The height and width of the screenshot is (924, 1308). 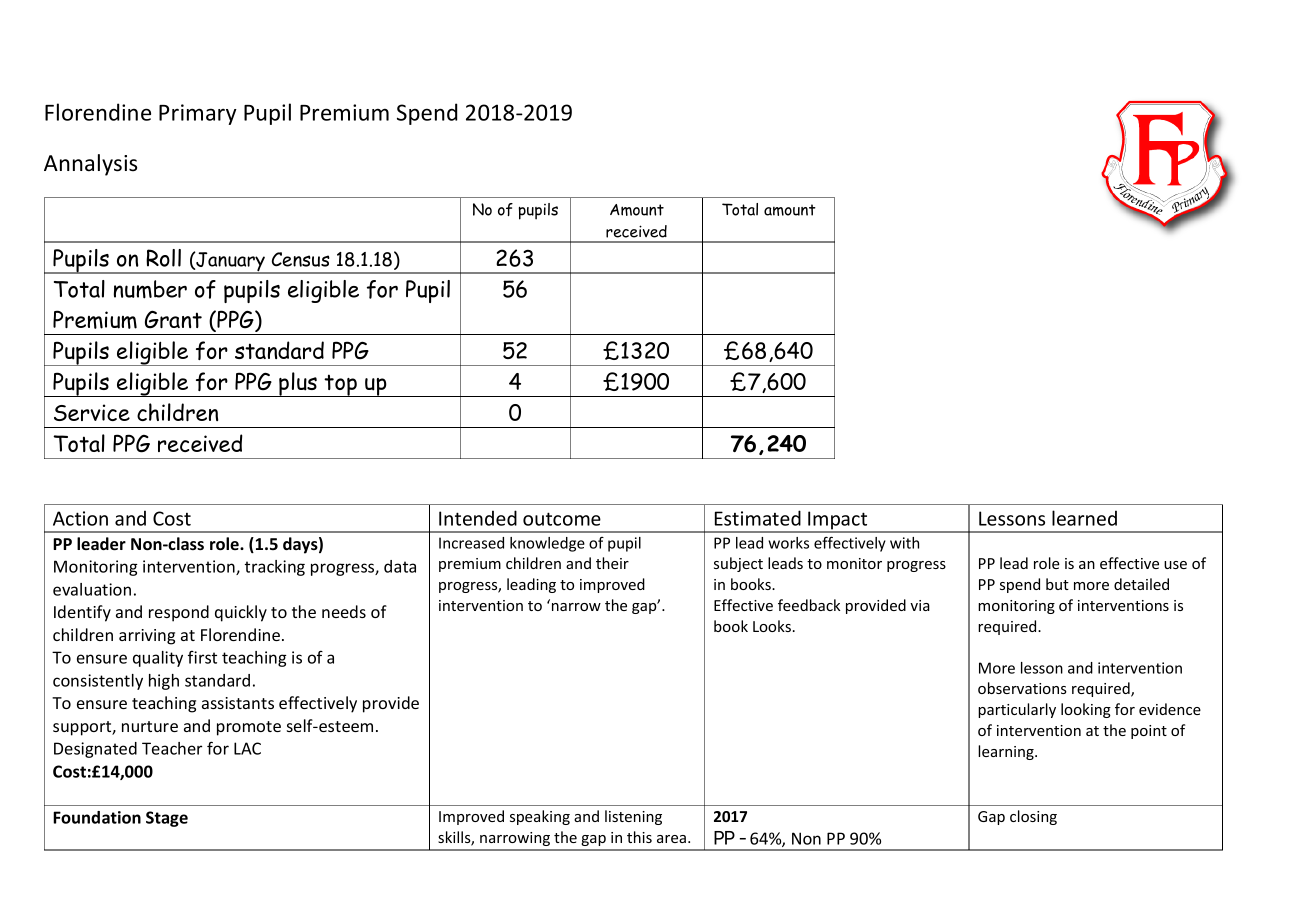 I want to click on plus, so click(x=298, y=384).
